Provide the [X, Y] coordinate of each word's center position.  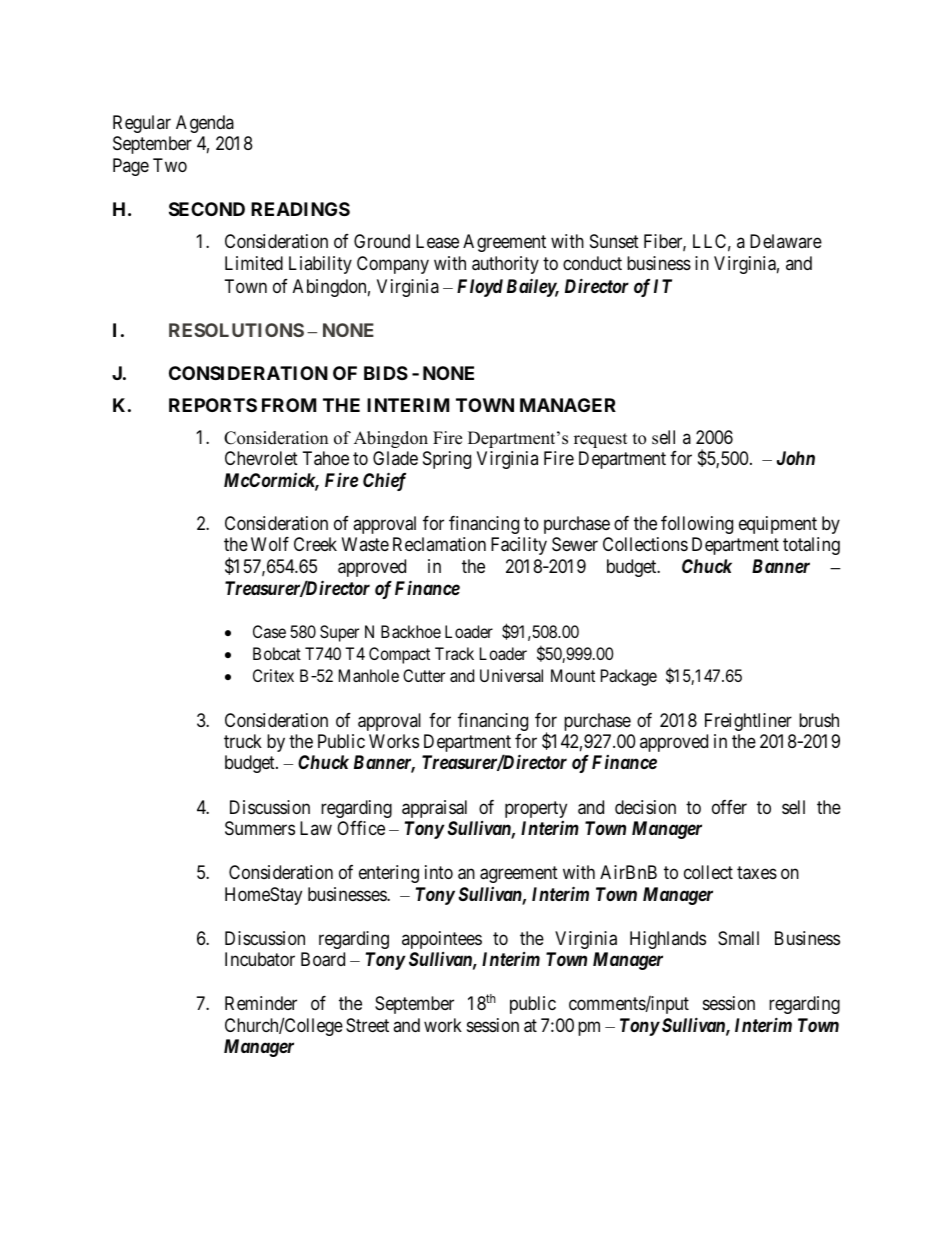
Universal [511, 675]
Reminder [261, 1003]
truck [243, 741]
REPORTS [213, 405]
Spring [447, 460]
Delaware [786, 241]
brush [819, 720]
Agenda [205, 124]
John [796, 458]
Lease [437, 241]
